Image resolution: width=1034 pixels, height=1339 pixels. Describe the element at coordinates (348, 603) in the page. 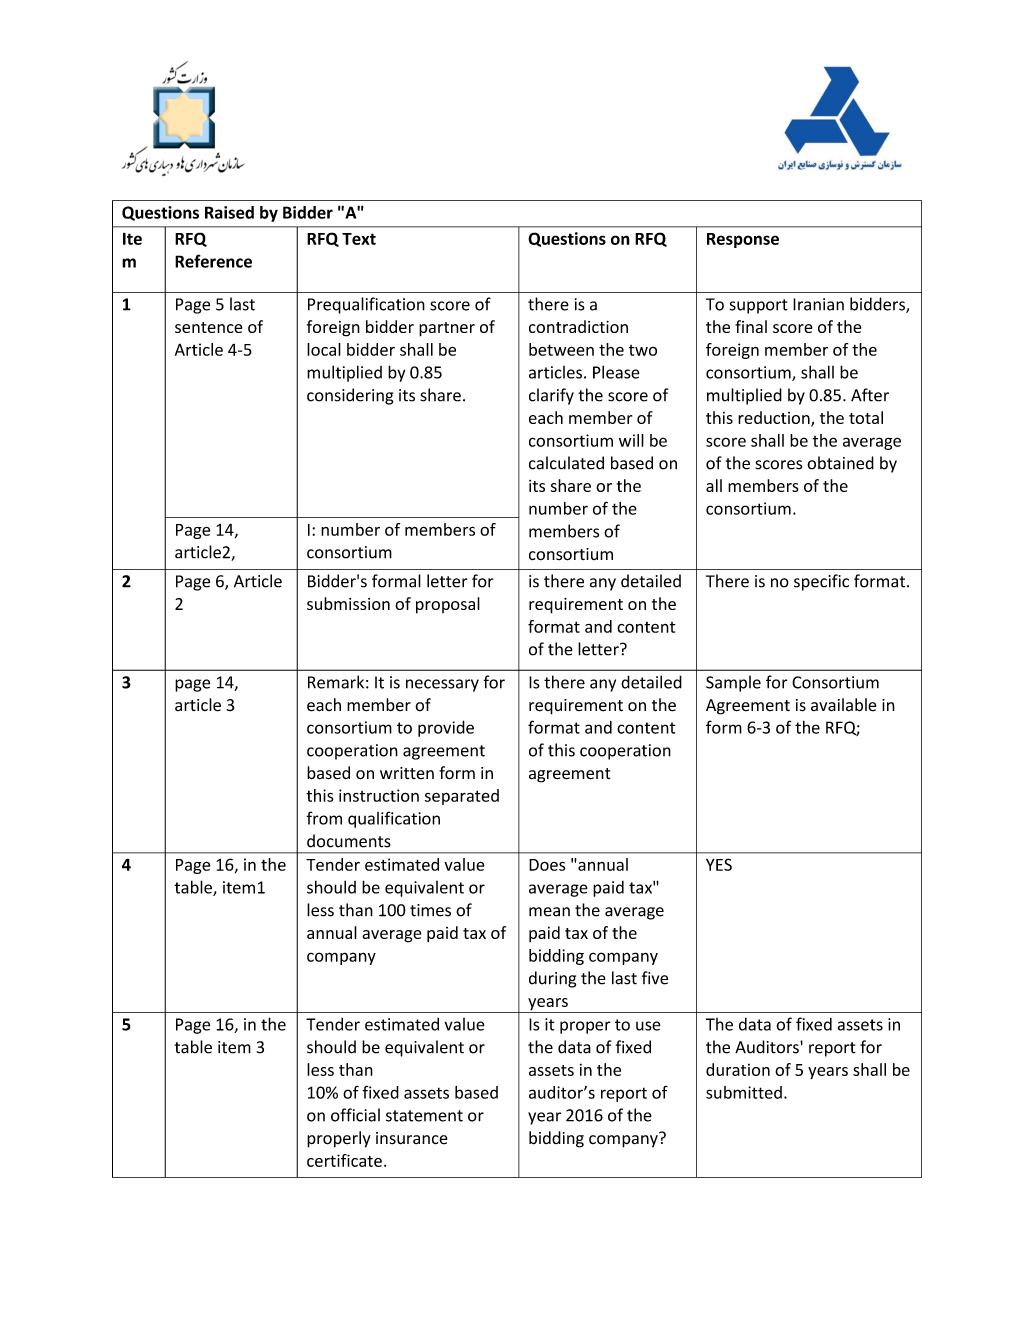

I see `submission` at that location.
